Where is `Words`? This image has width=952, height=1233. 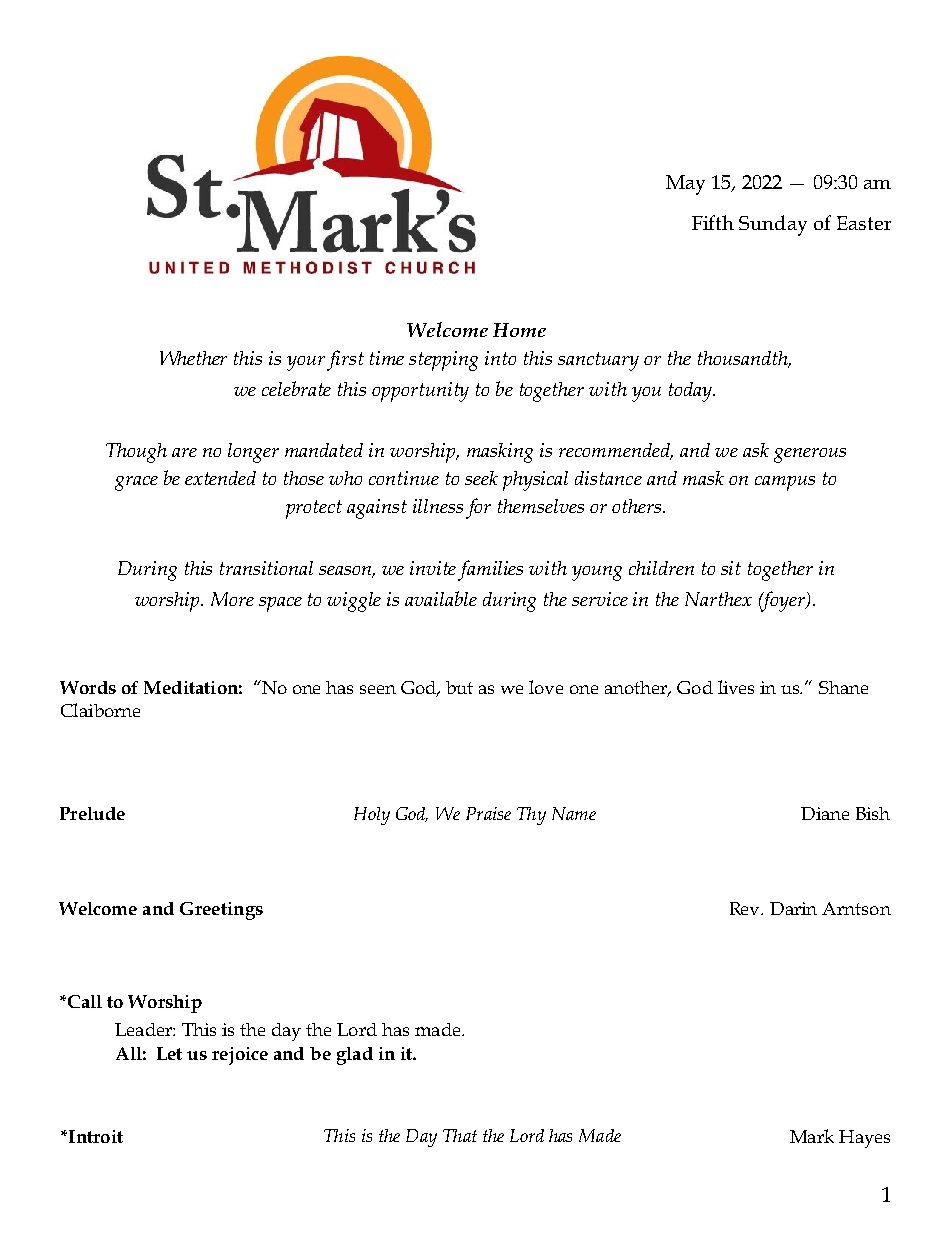 Words is located at coordinates (88, 687).
